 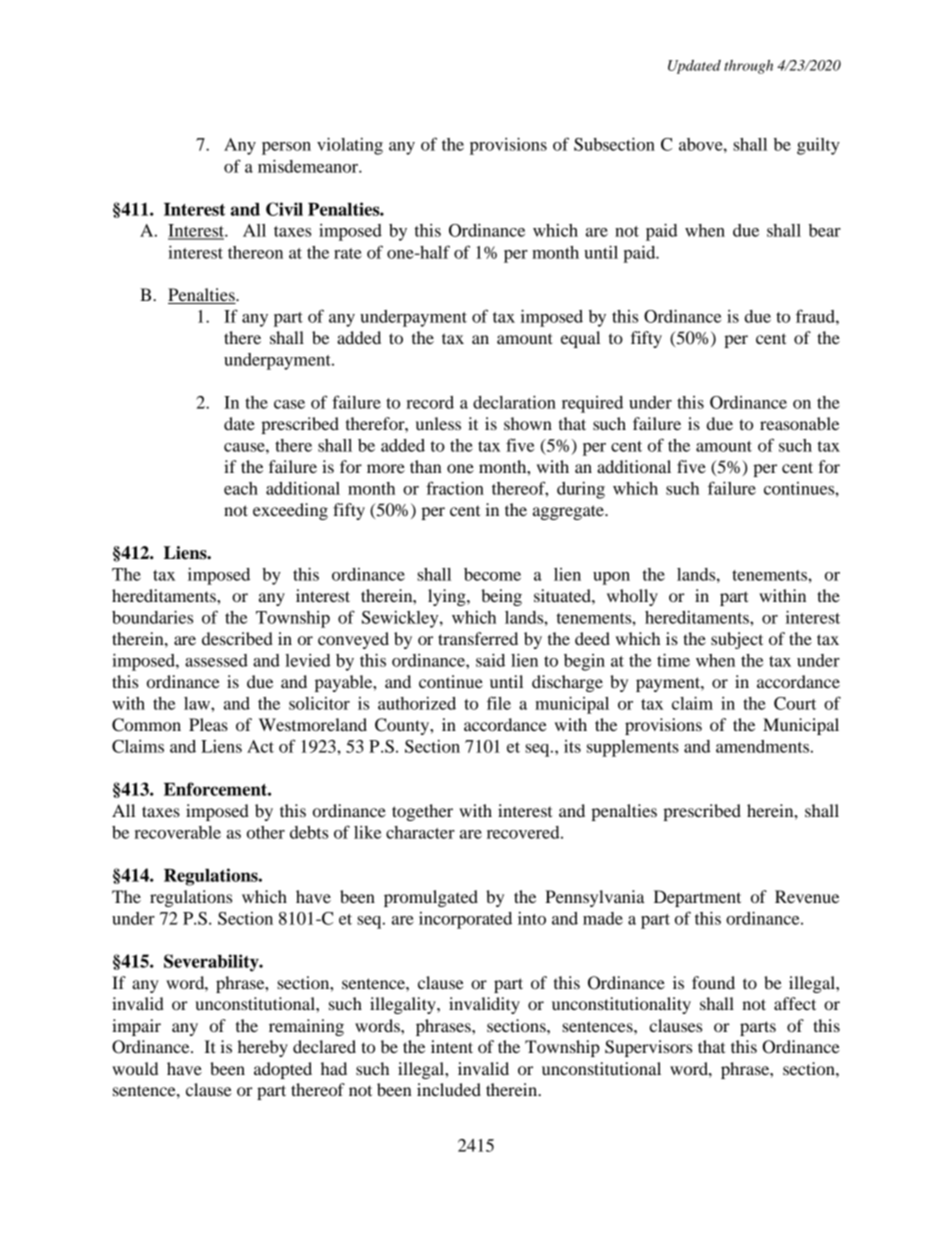 I want to click on subject, so click(x=737, y=640).
